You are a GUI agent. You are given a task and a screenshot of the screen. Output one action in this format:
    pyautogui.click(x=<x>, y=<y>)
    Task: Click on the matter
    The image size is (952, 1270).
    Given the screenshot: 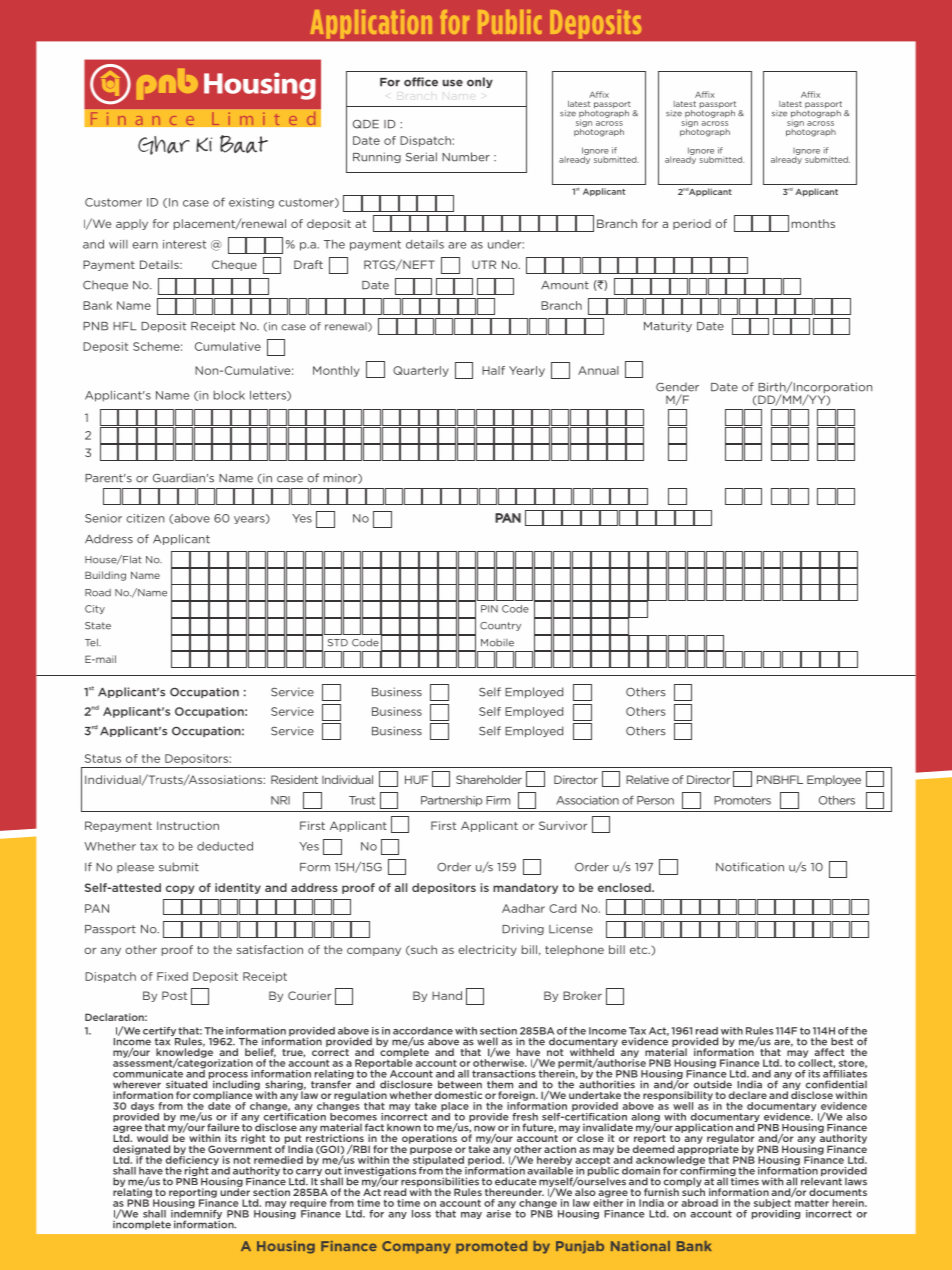 What is the action you would take?
    pyautogui.click(x=812, y=1203)
